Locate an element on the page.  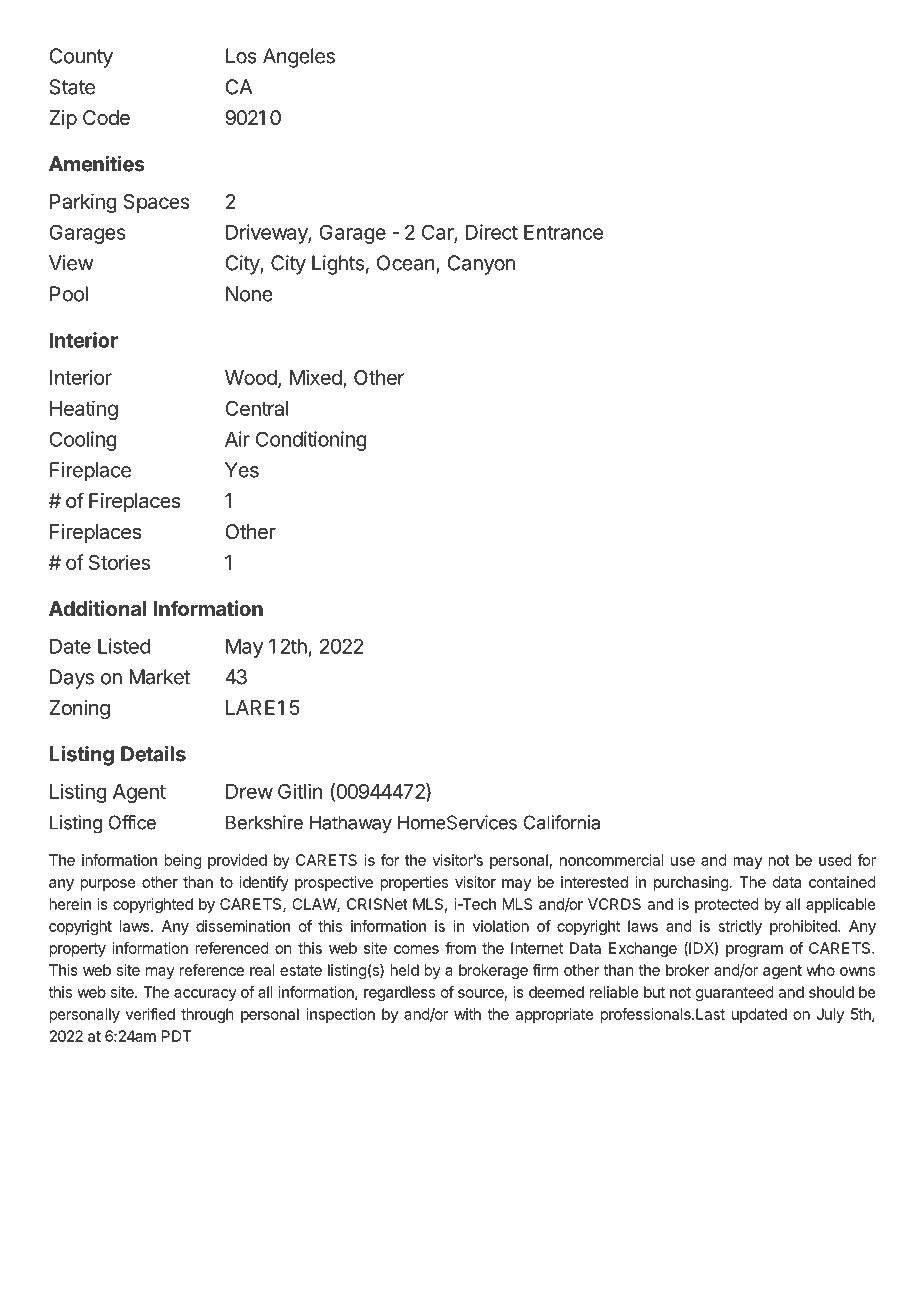
Direct is located at coordinates (492, 232).
